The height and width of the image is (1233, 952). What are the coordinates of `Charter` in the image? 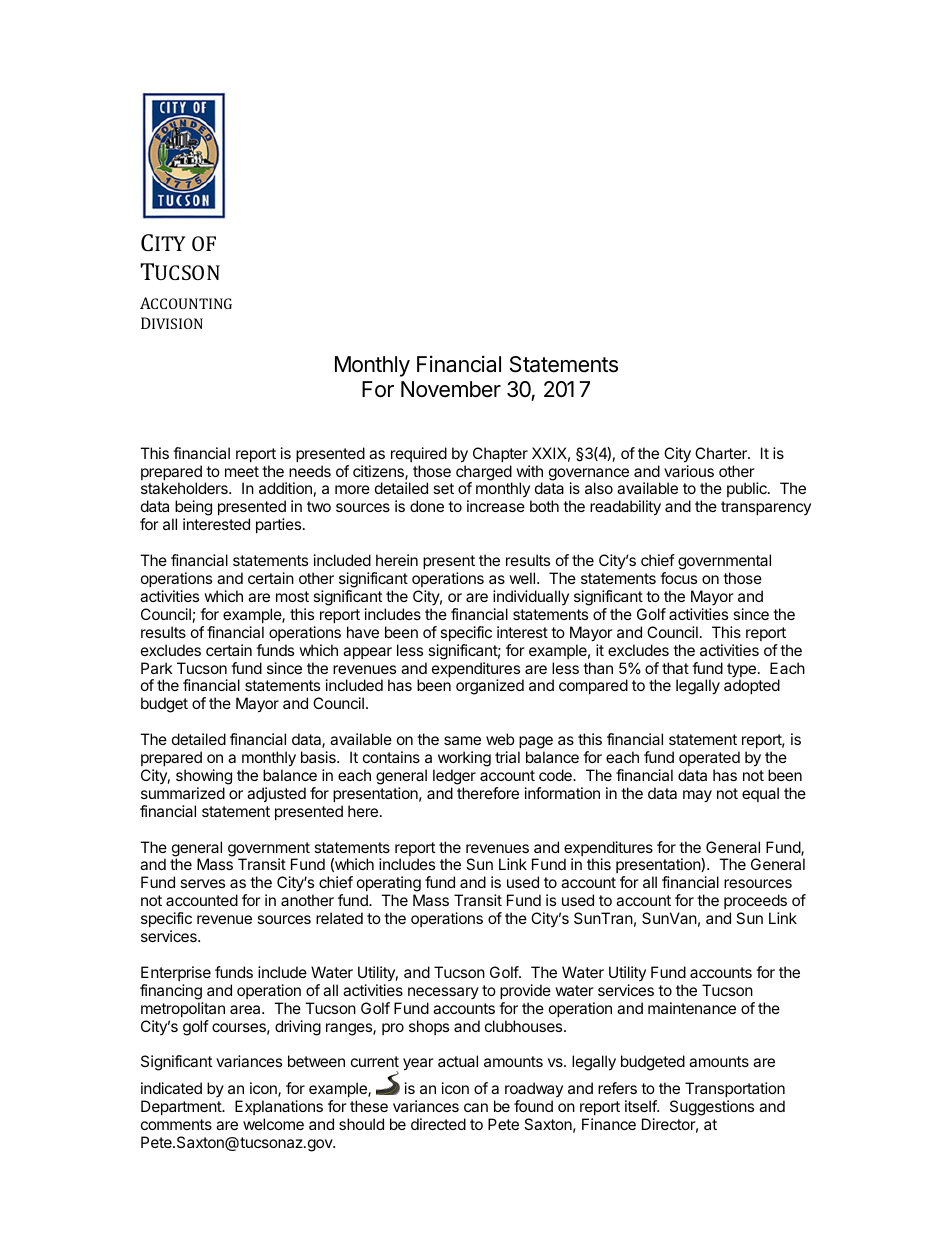 It's located at (722, 453).
